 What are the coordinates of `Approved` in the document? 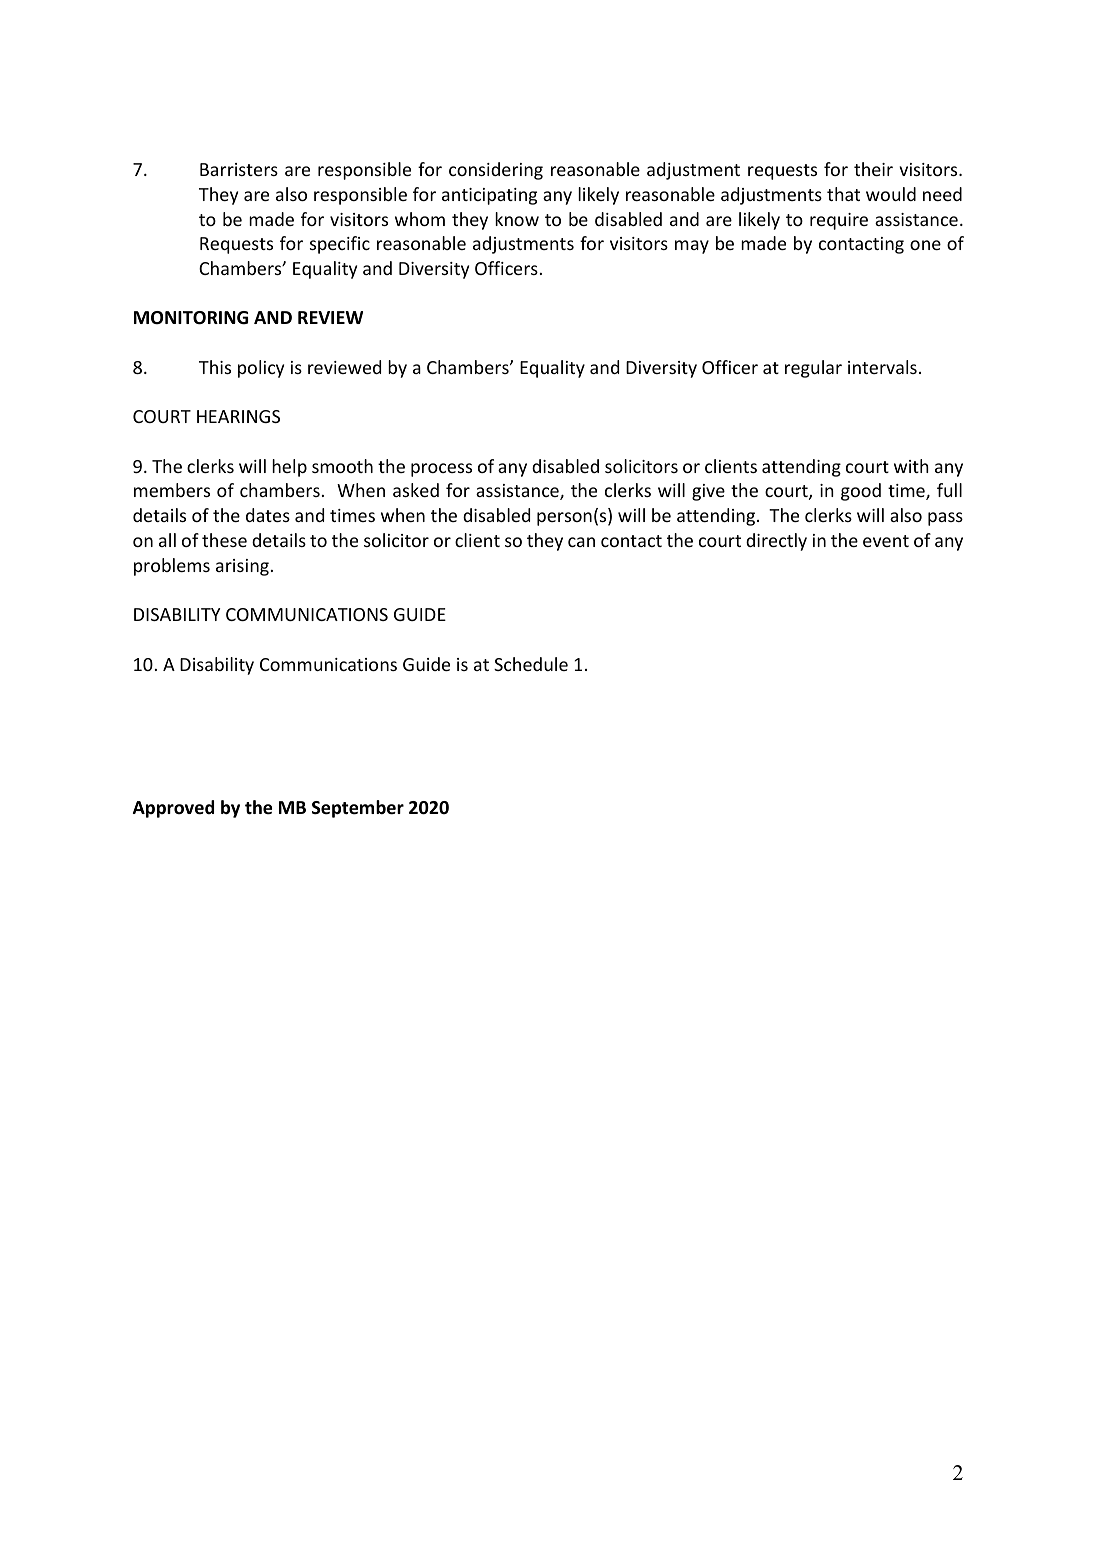 It's located at (173, 809).
